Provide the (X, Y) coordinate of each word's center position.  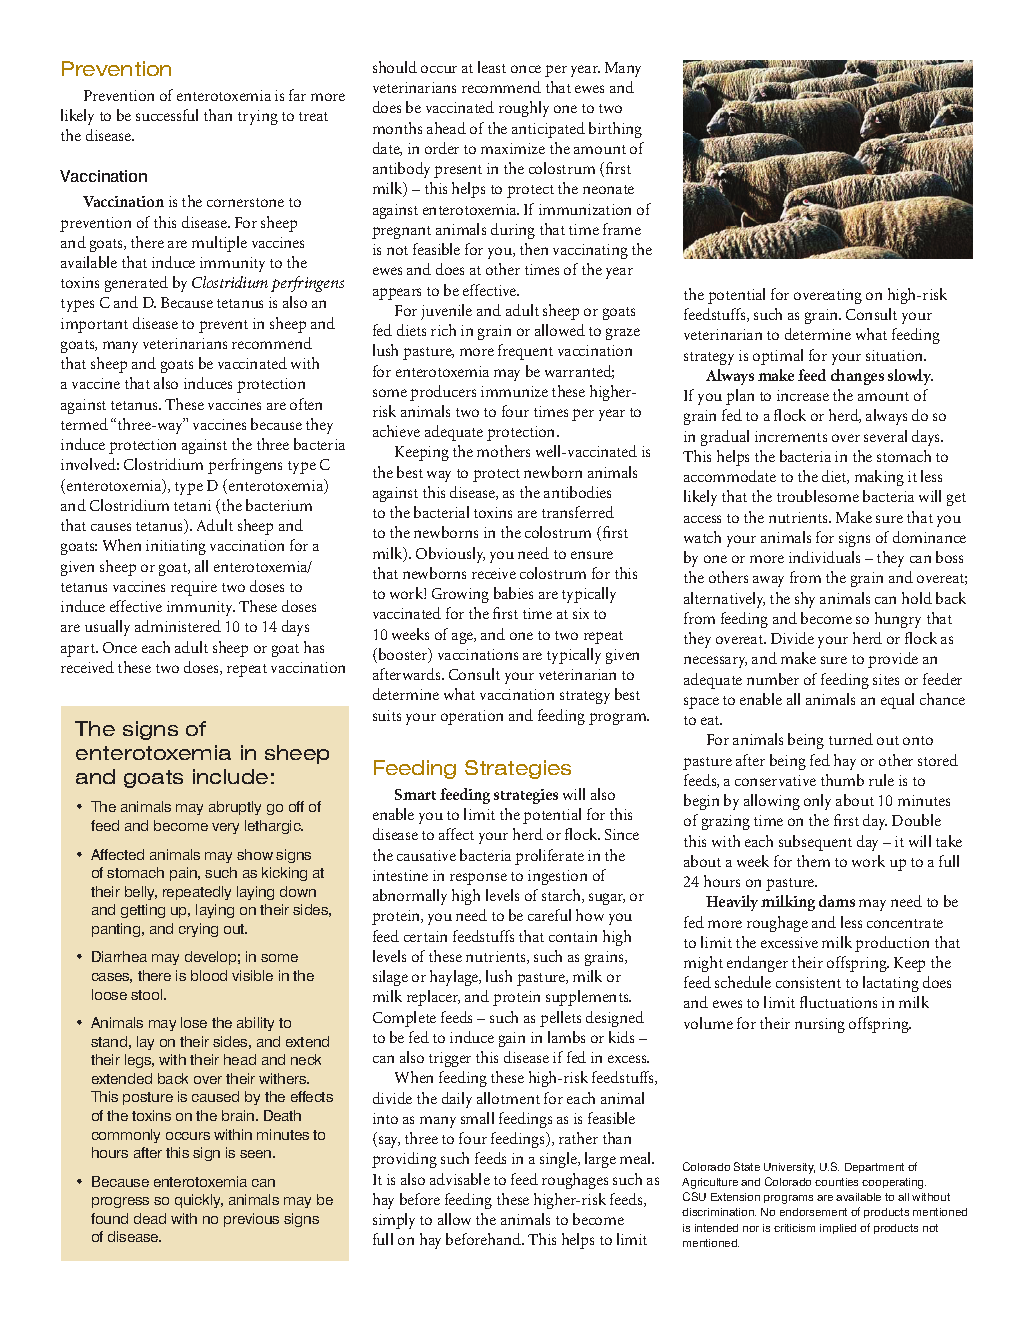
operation (472, 717)
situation (896, 355)
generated (136, 284)
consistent (808, 982)
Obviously (450, 555)
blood (209, 975)
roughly (524, 109)
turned (851, 739)
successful (167, 115)
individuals (824, 557)
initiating (176, 547)
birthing (615, 130)
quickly (199, 1201)
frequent (525, 352)
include (230, 776)
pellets (560, 1019)
